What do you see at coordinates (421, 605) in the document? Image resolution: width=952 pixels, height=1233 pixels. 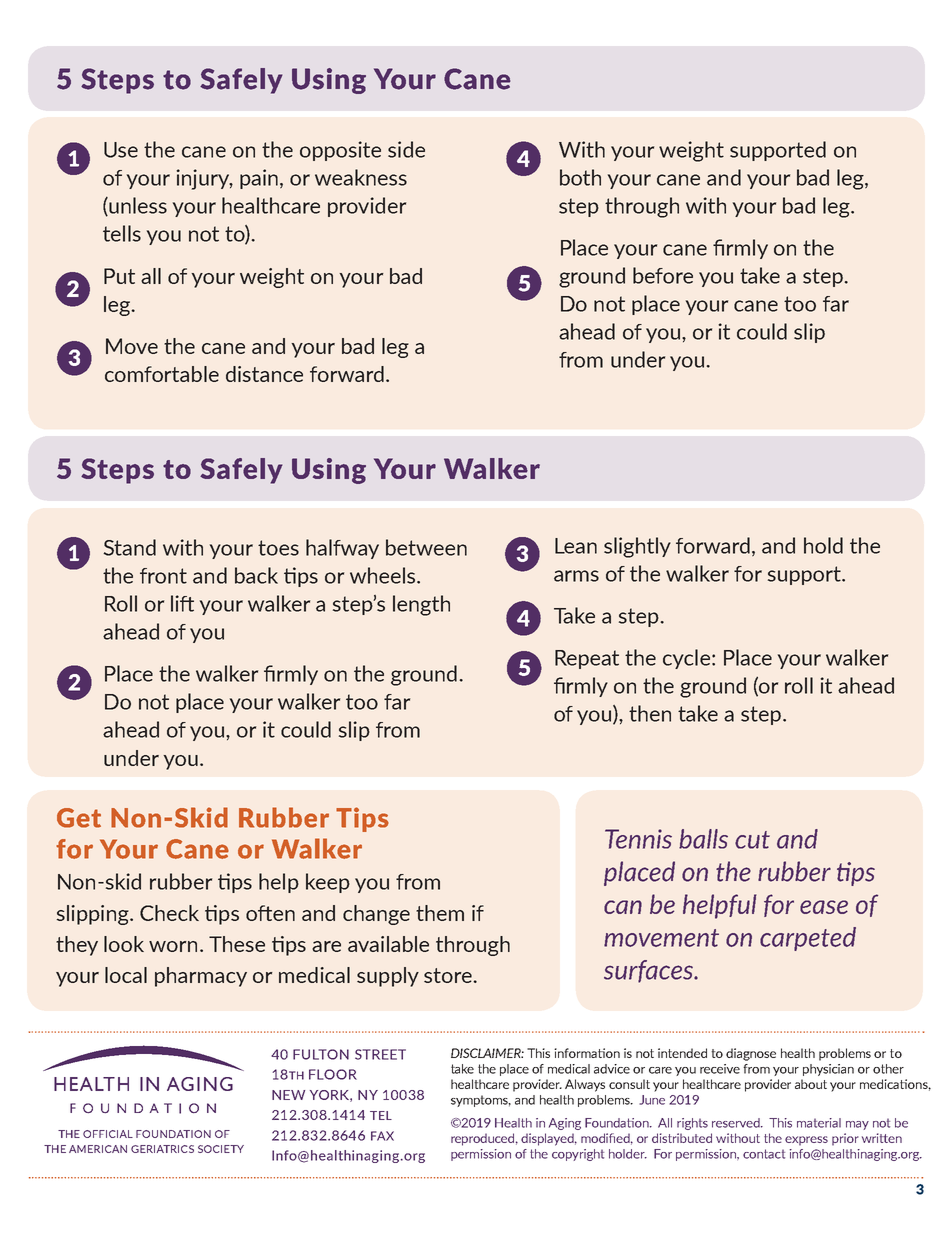 I see `length` at bounding box center [421, 605].
